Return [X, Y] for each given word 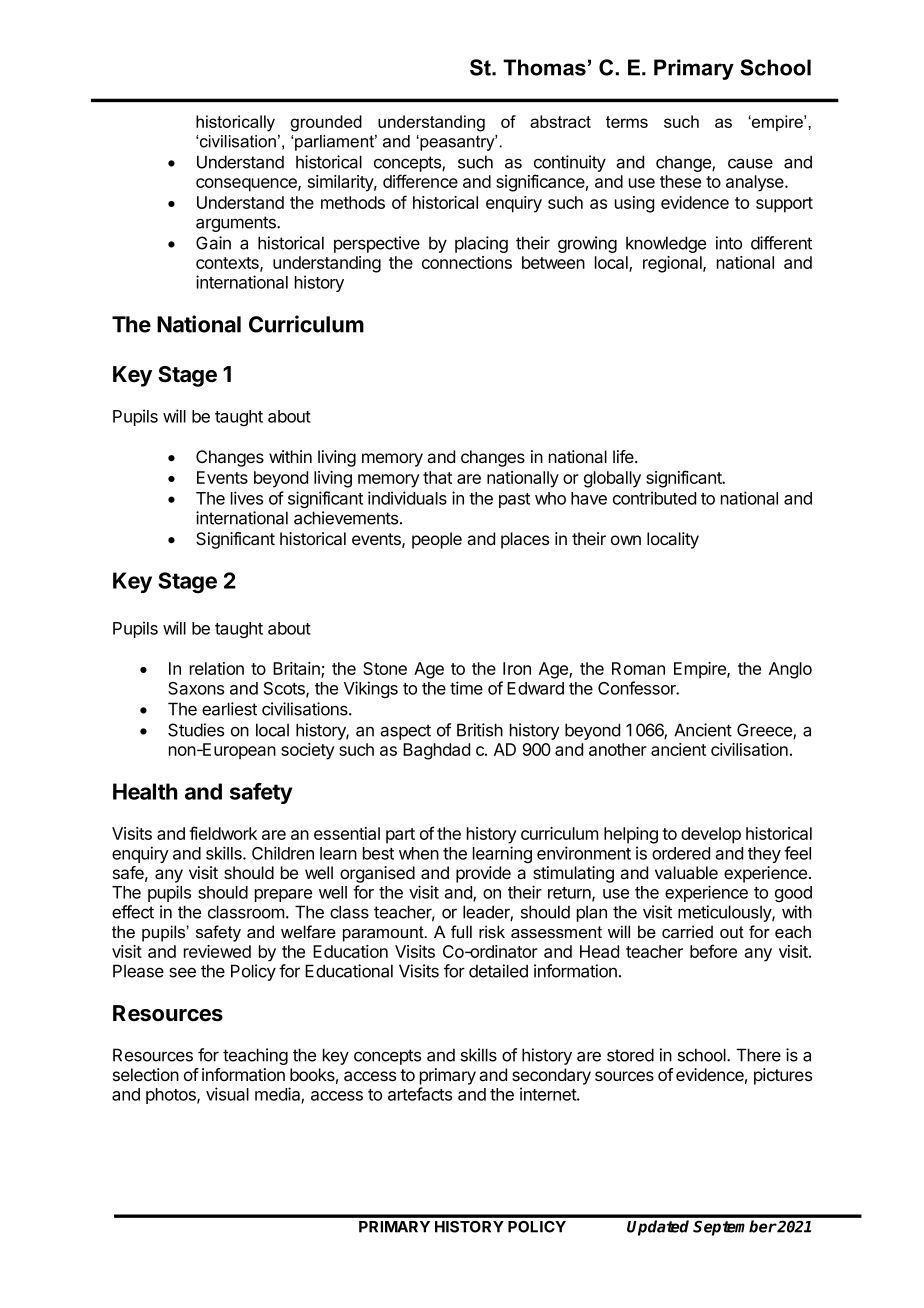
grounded [326, 123]
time [466, 688]
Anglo [790, 670]
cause [750, 163]
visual [227, 1094]
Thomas [544, 67]
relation [217, 668]
